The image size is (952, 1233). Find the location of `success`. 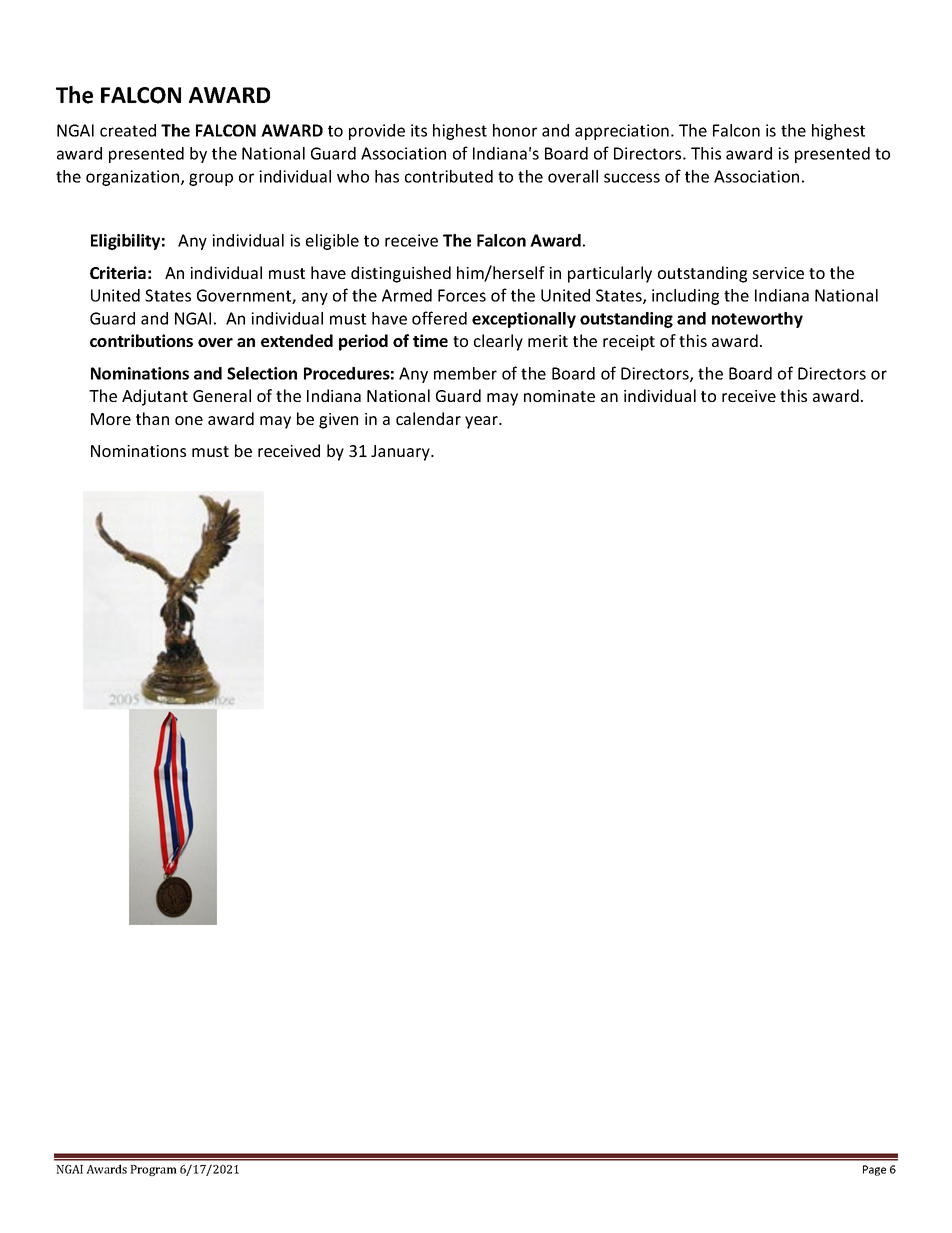

success is located at coordinates (632, 178).
